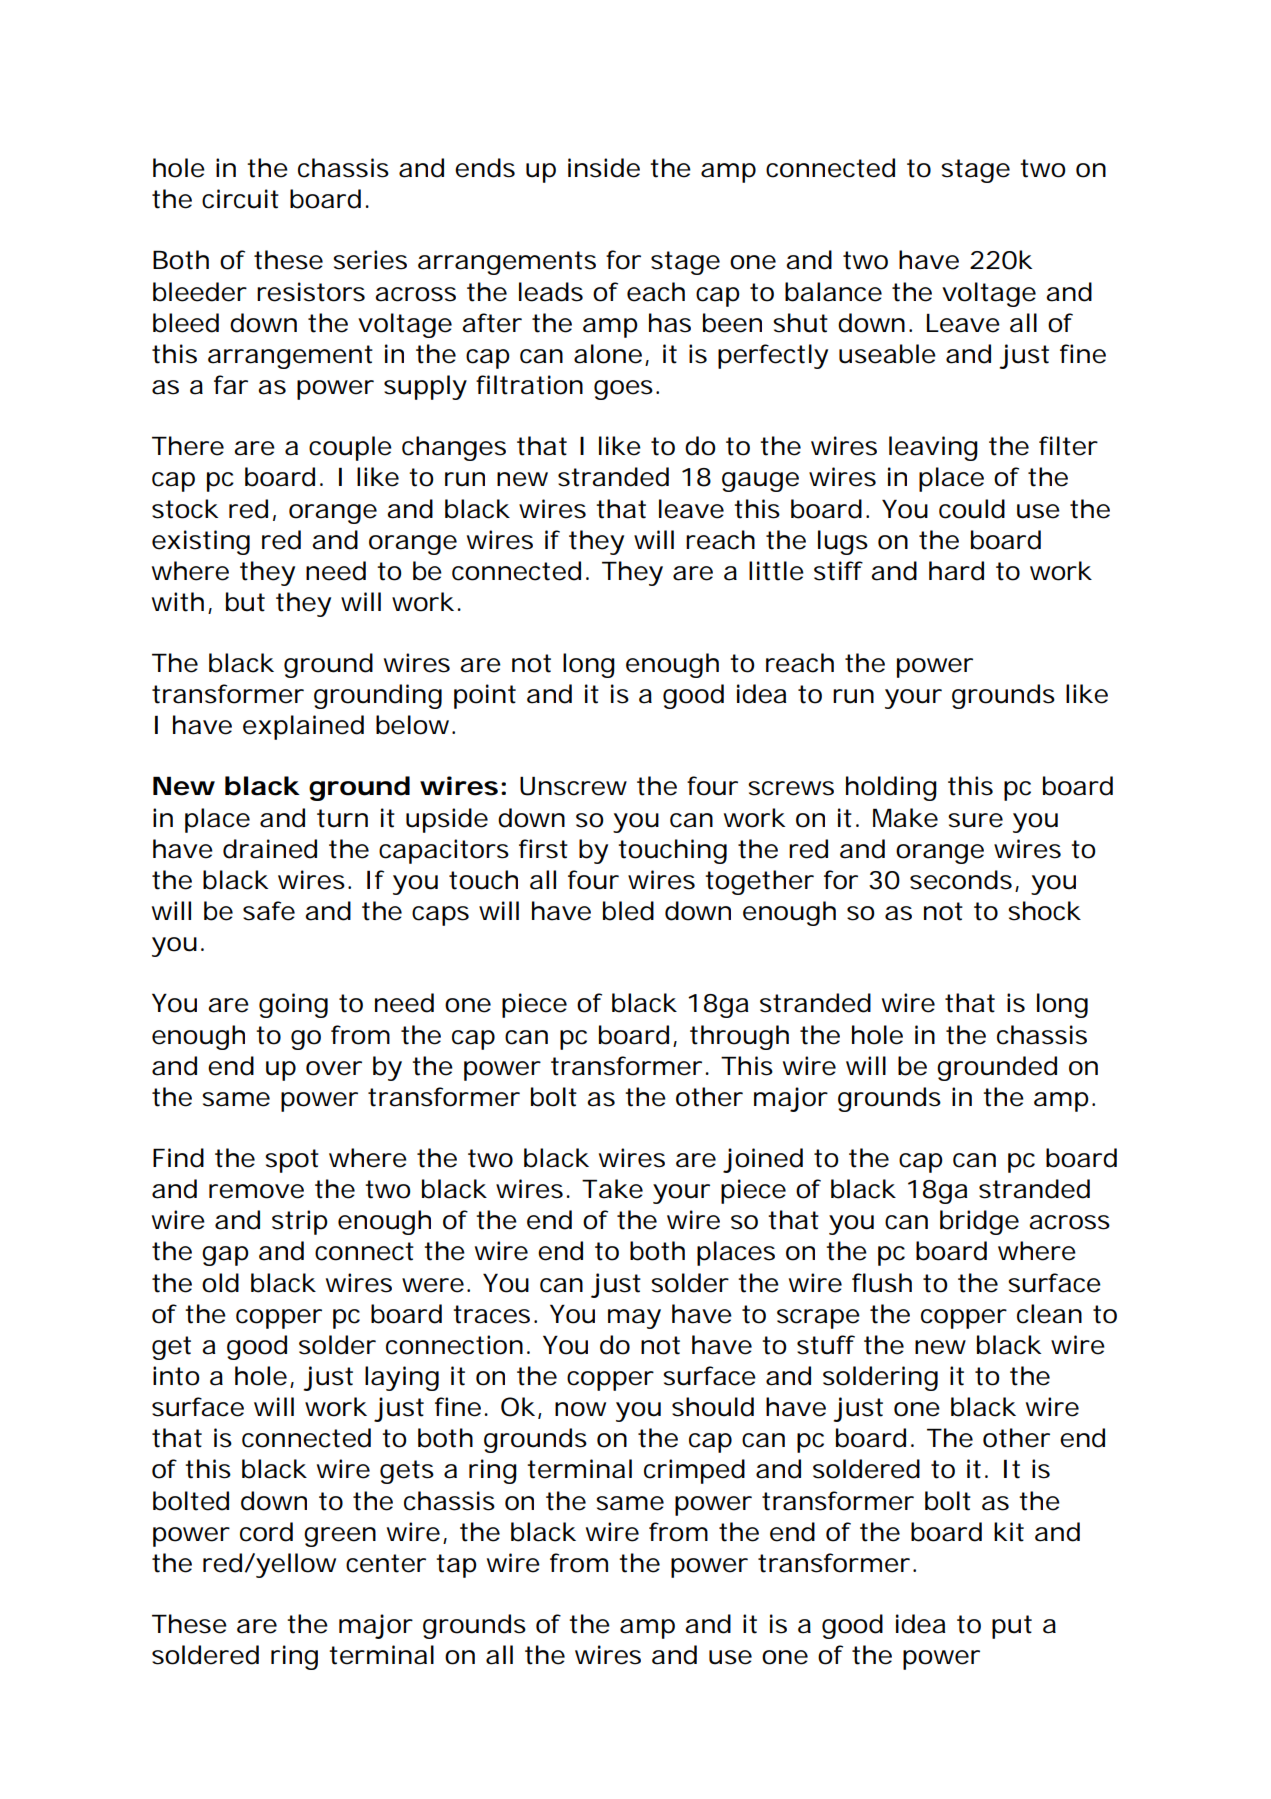 The image size is (1271, 1799). I want to click on crimped, so click(694, 1471).
